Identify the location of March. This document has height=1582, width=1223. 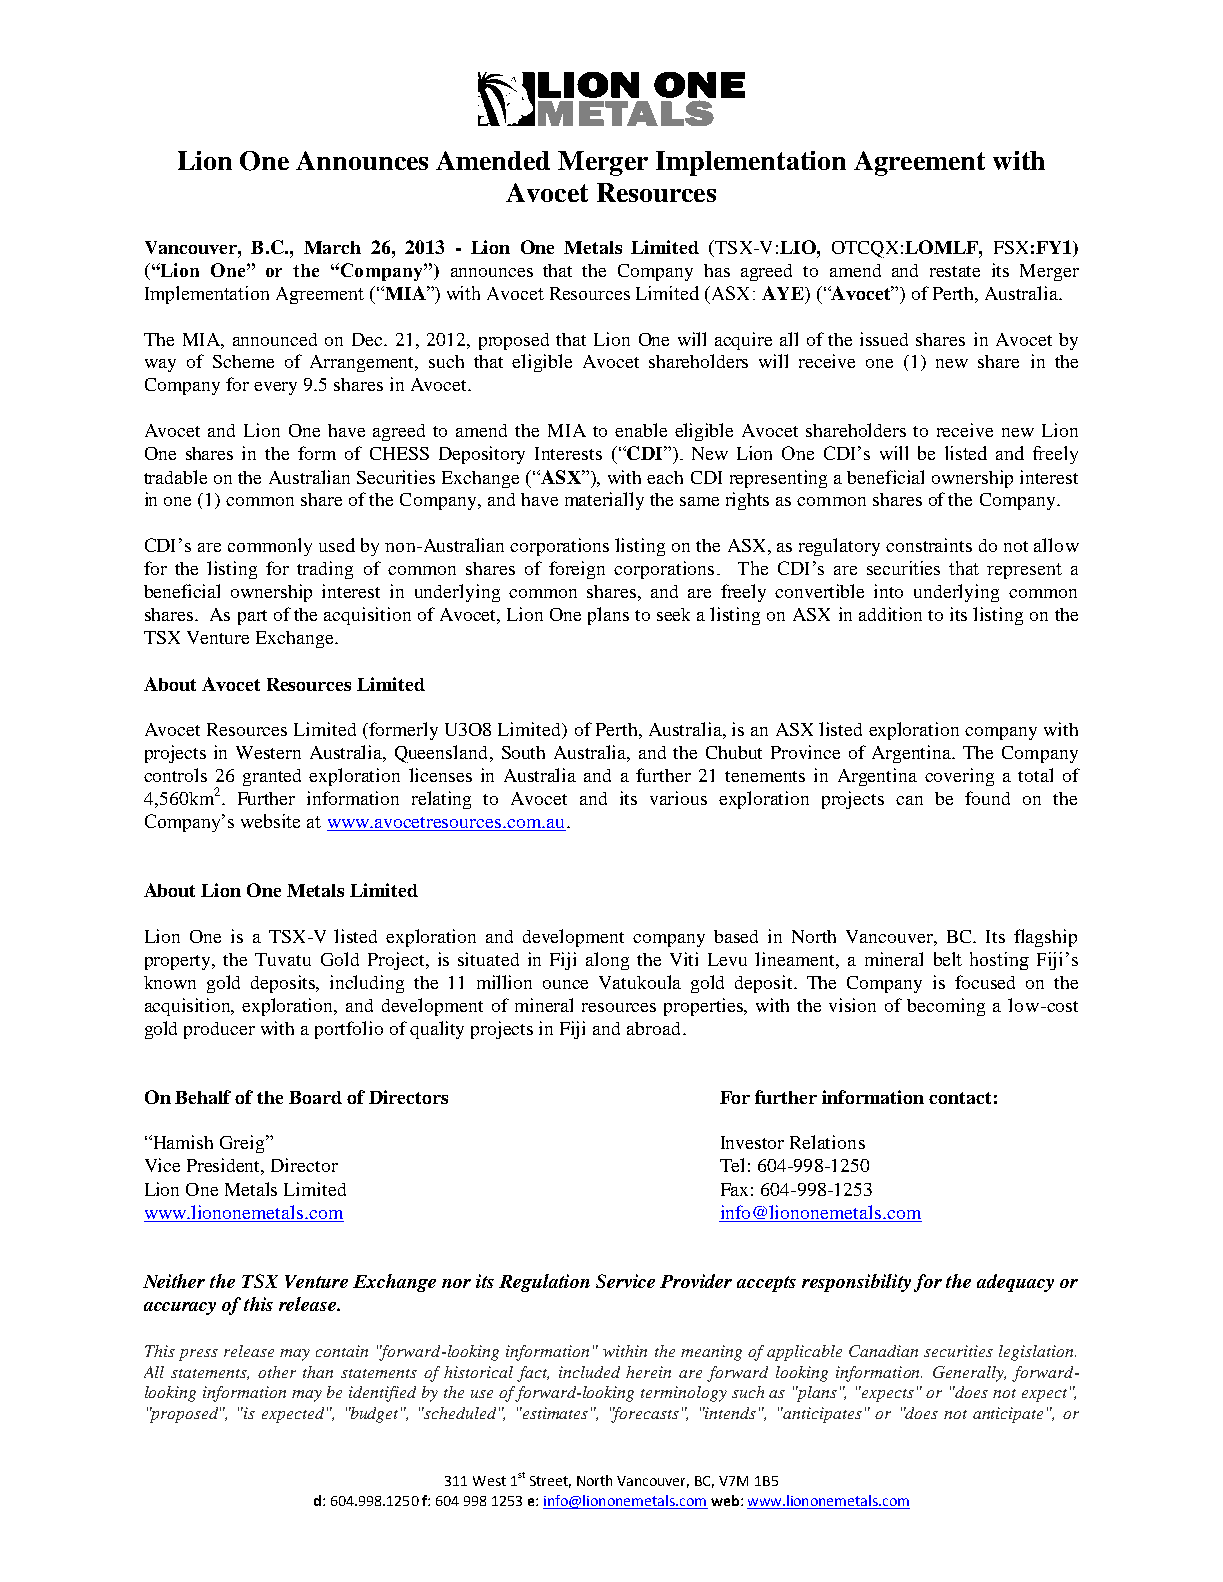
(332, 247).
